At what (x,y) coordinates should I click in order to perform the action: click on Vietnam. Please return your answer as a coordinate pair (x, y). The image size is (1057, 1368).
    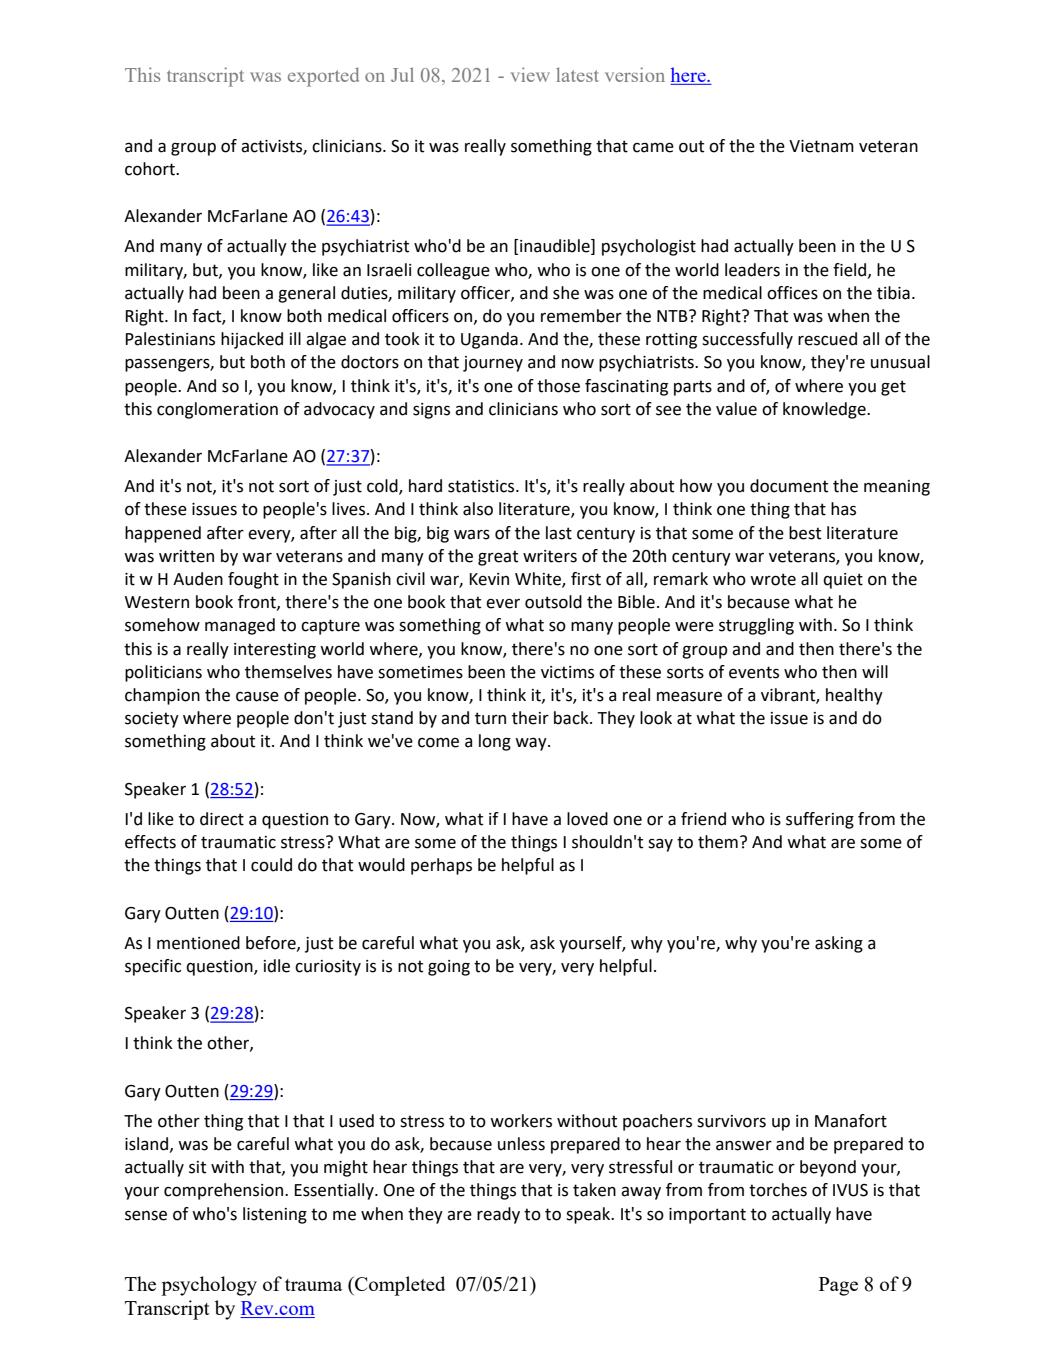
    Looking at the image, I should click on (821, 146).
